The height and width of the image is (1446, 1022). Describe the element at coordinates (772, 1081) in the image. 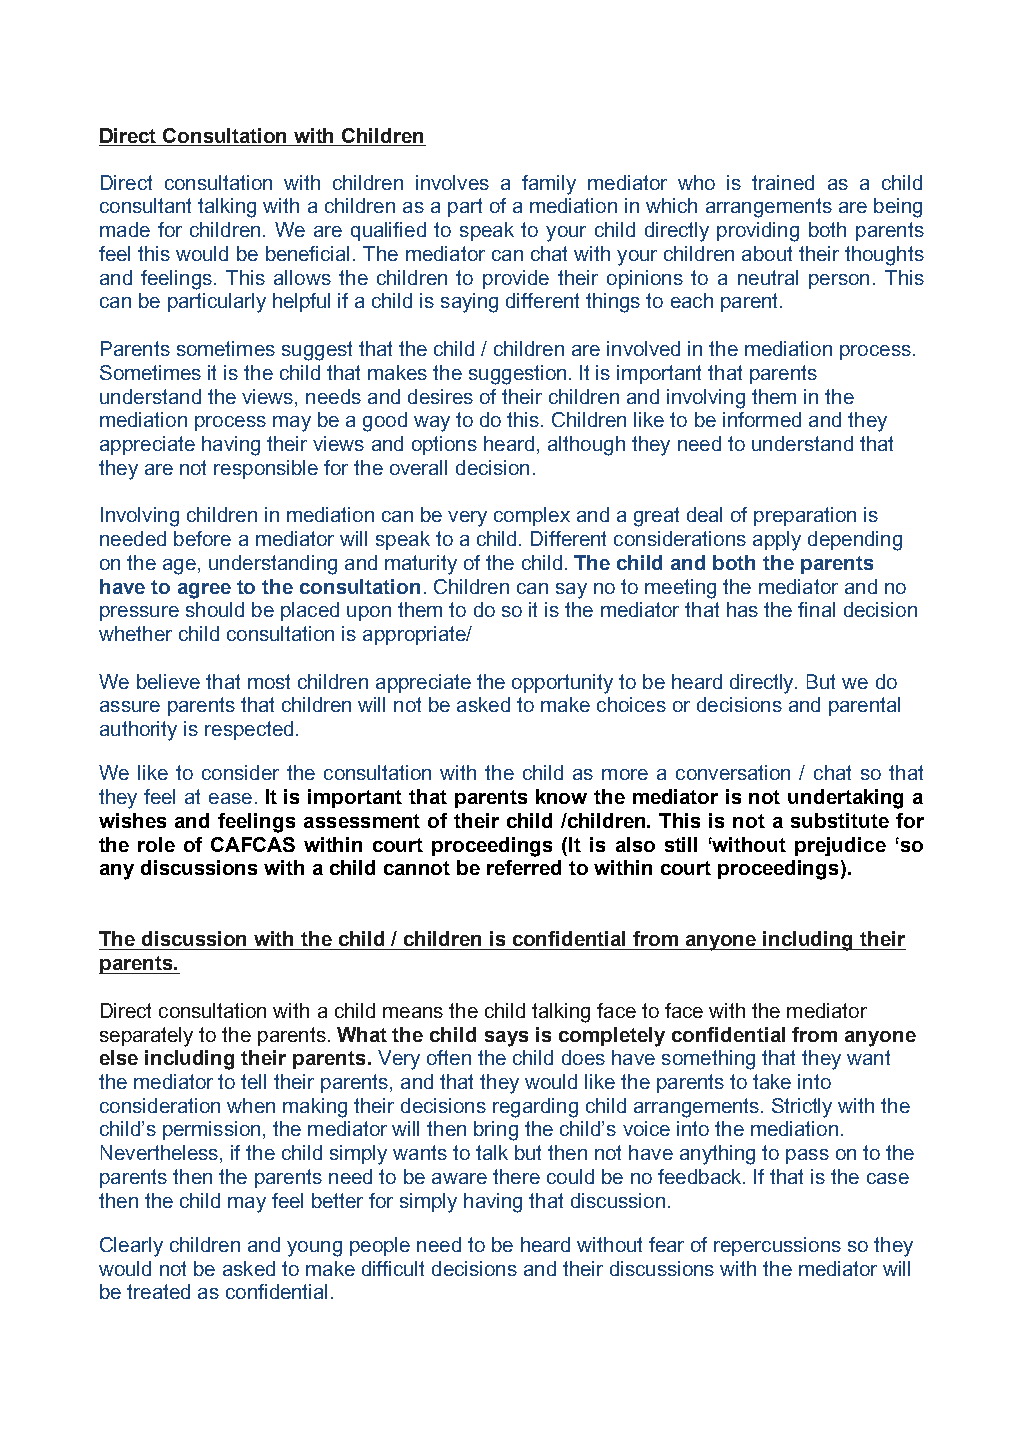

I see `take` at that location.
